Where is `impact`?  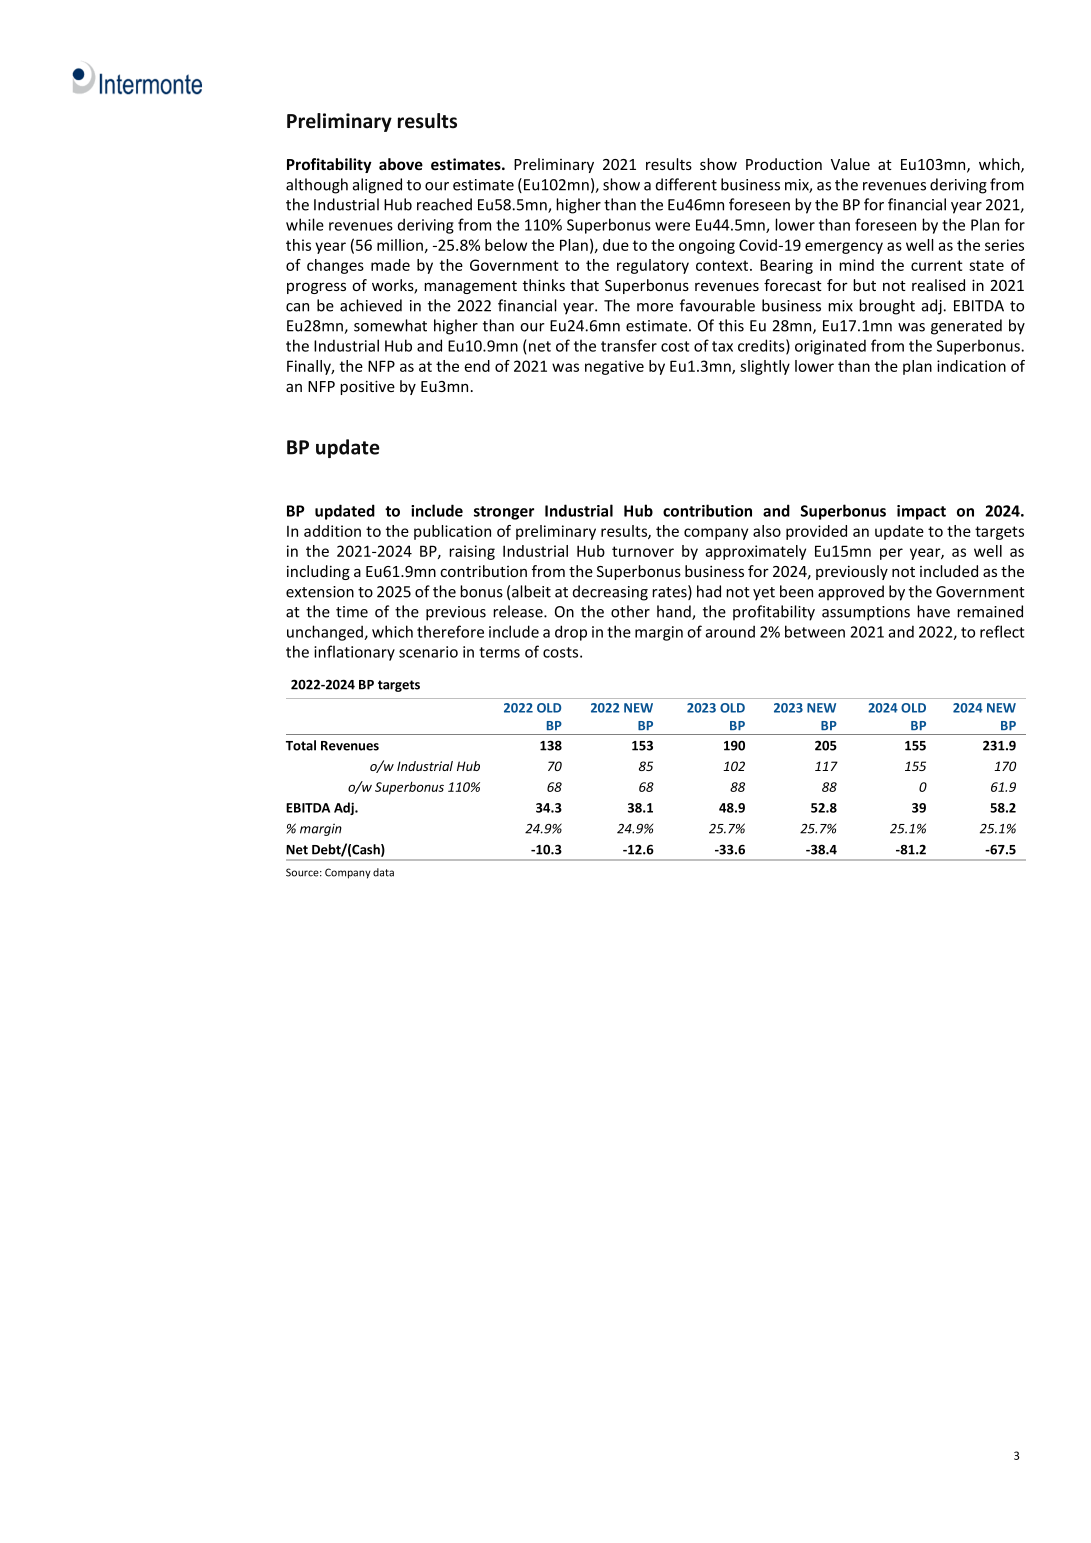
impact is located at coordinates (921, 512).
